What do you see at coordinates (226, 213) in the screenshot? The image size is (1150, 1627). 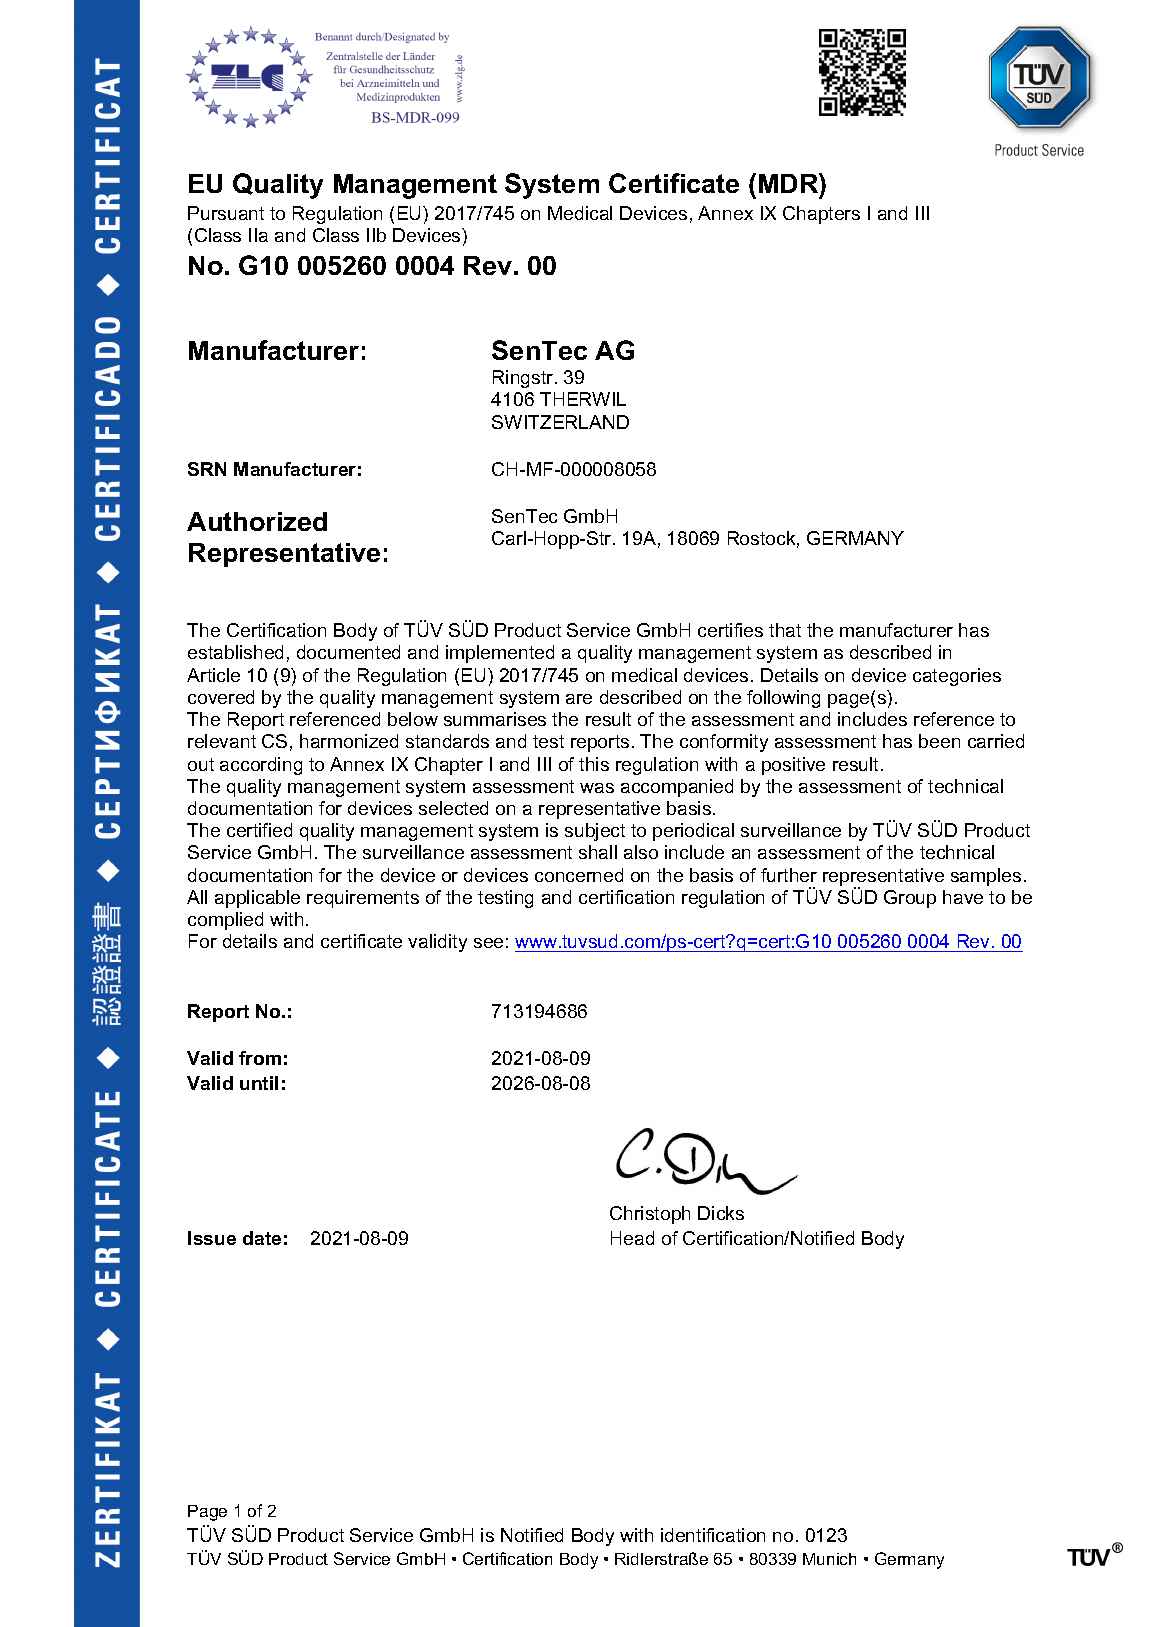 I see `Pursuant` at bounding box center [226, 213].
